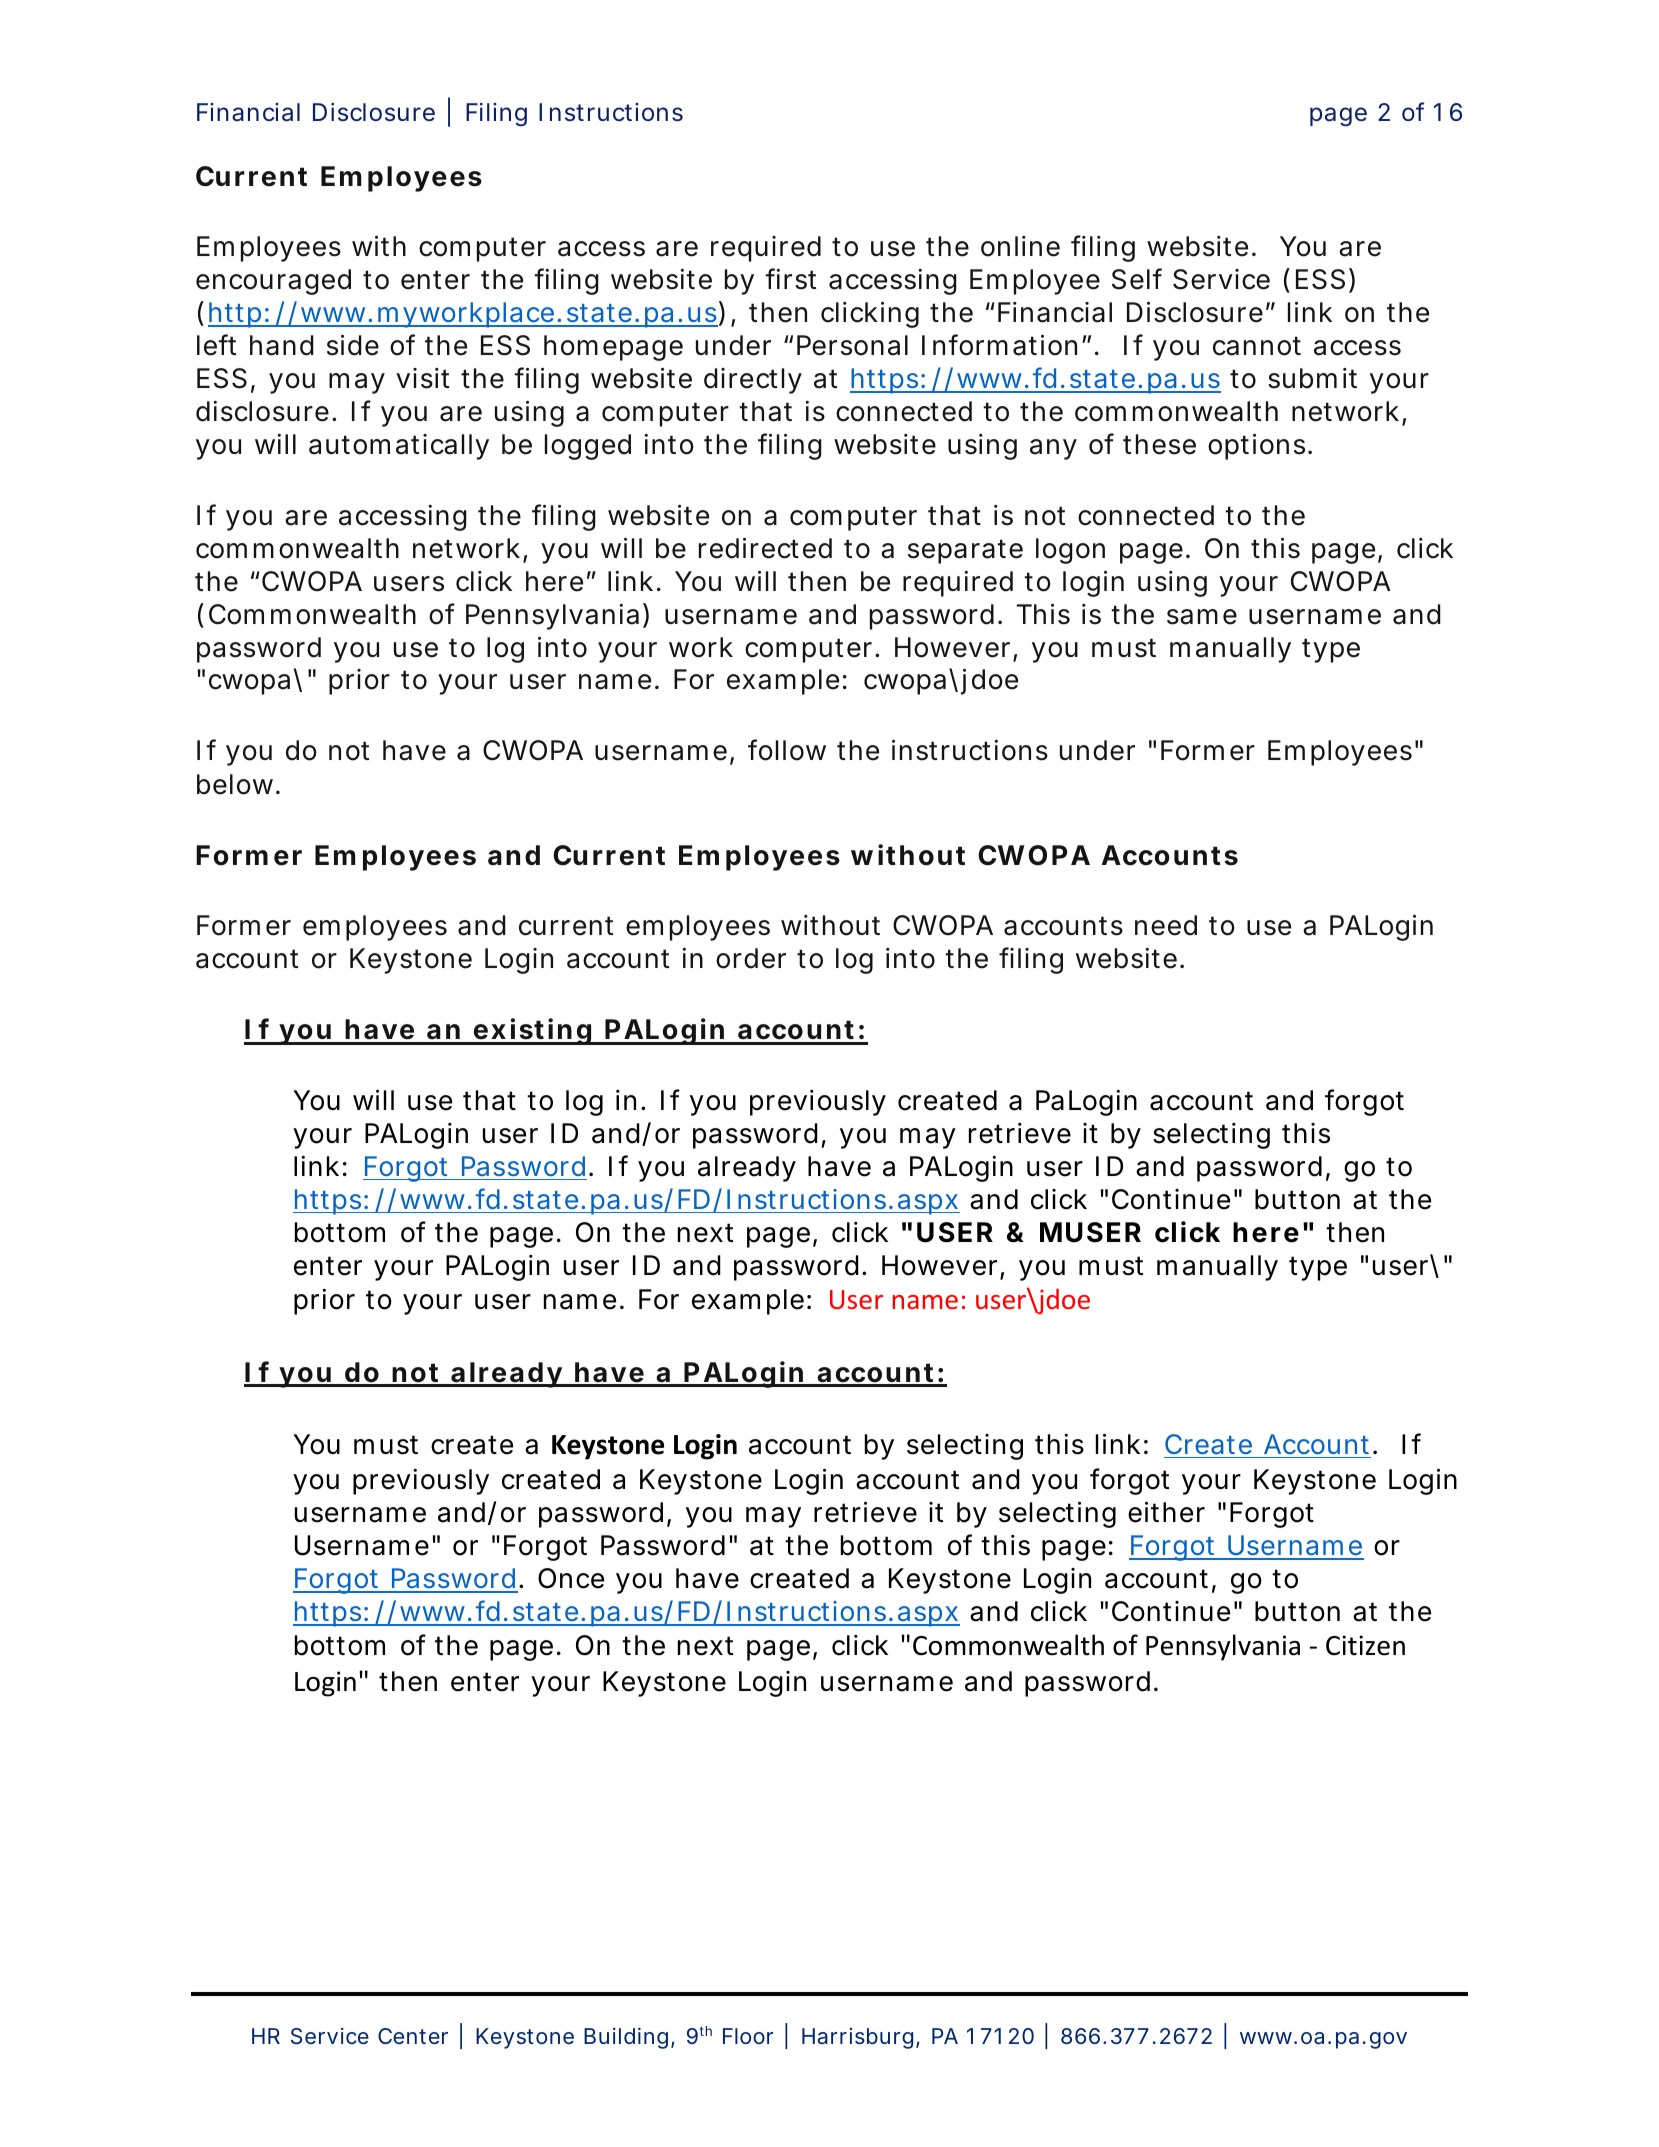 Image resolution: width=1659 pixels, height=2147 pixels. Describe the element at coordinates (626, 2038) in the image. I see `Building` at that location.
